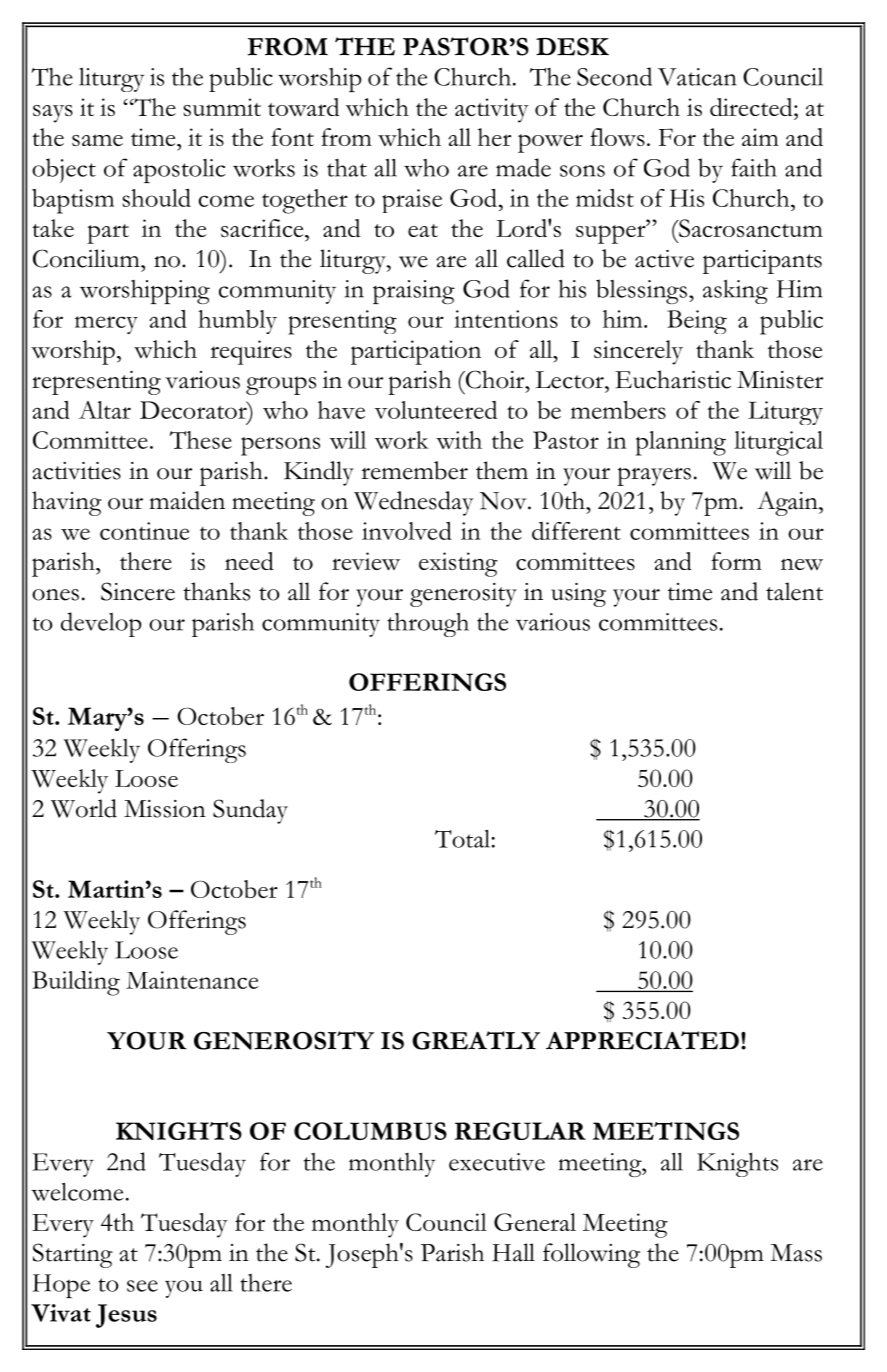 The height and width of the screenshot is (1372, 887). Describe the element at coordinates (492, 110) in the screenshot. I see `activity` at that location.
